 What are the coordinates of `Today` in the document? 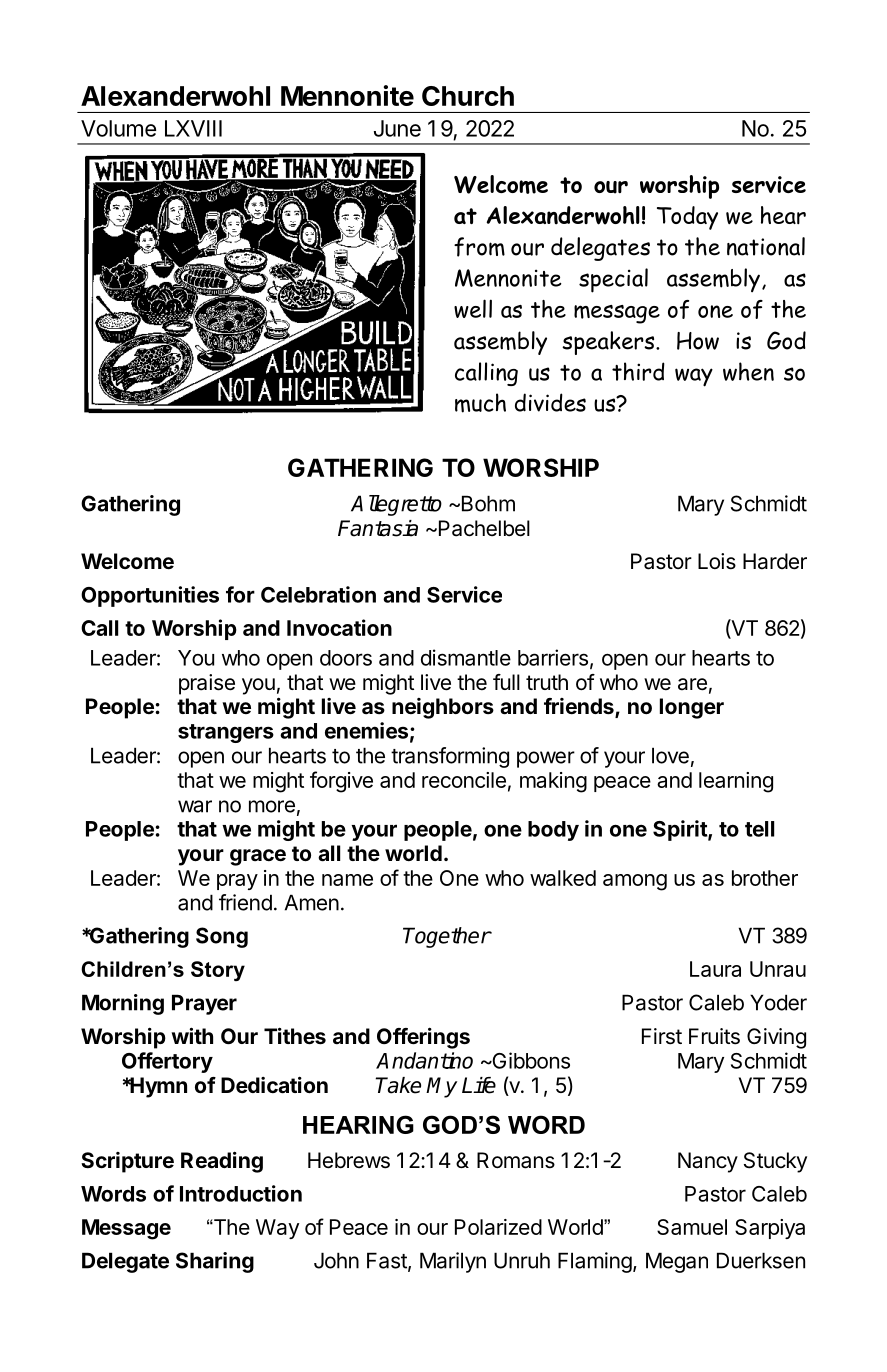 It's located at (687, 218).
